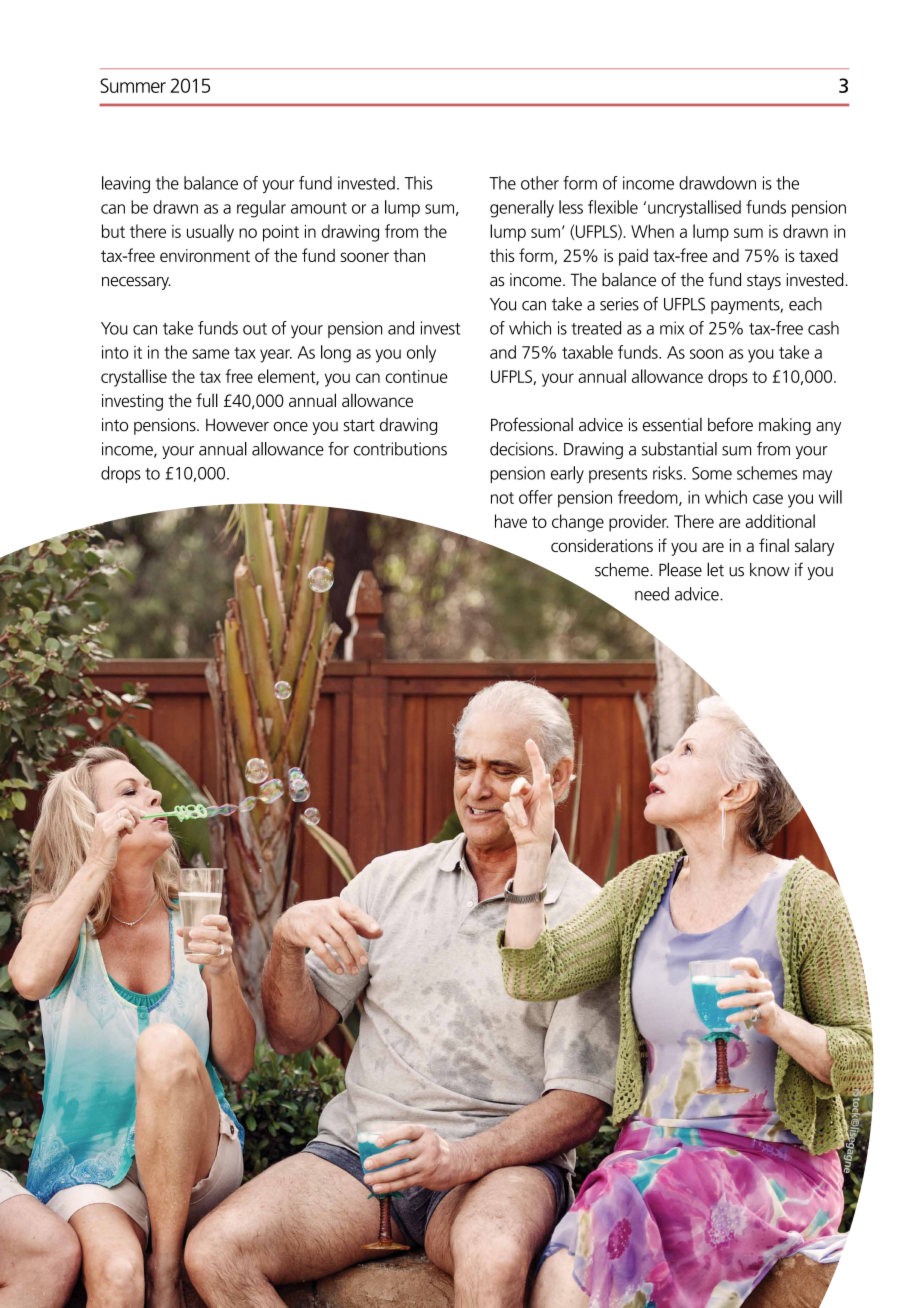  Describe the element at coordinates (652, 231) in the screenshot. I see `When` at that location.
